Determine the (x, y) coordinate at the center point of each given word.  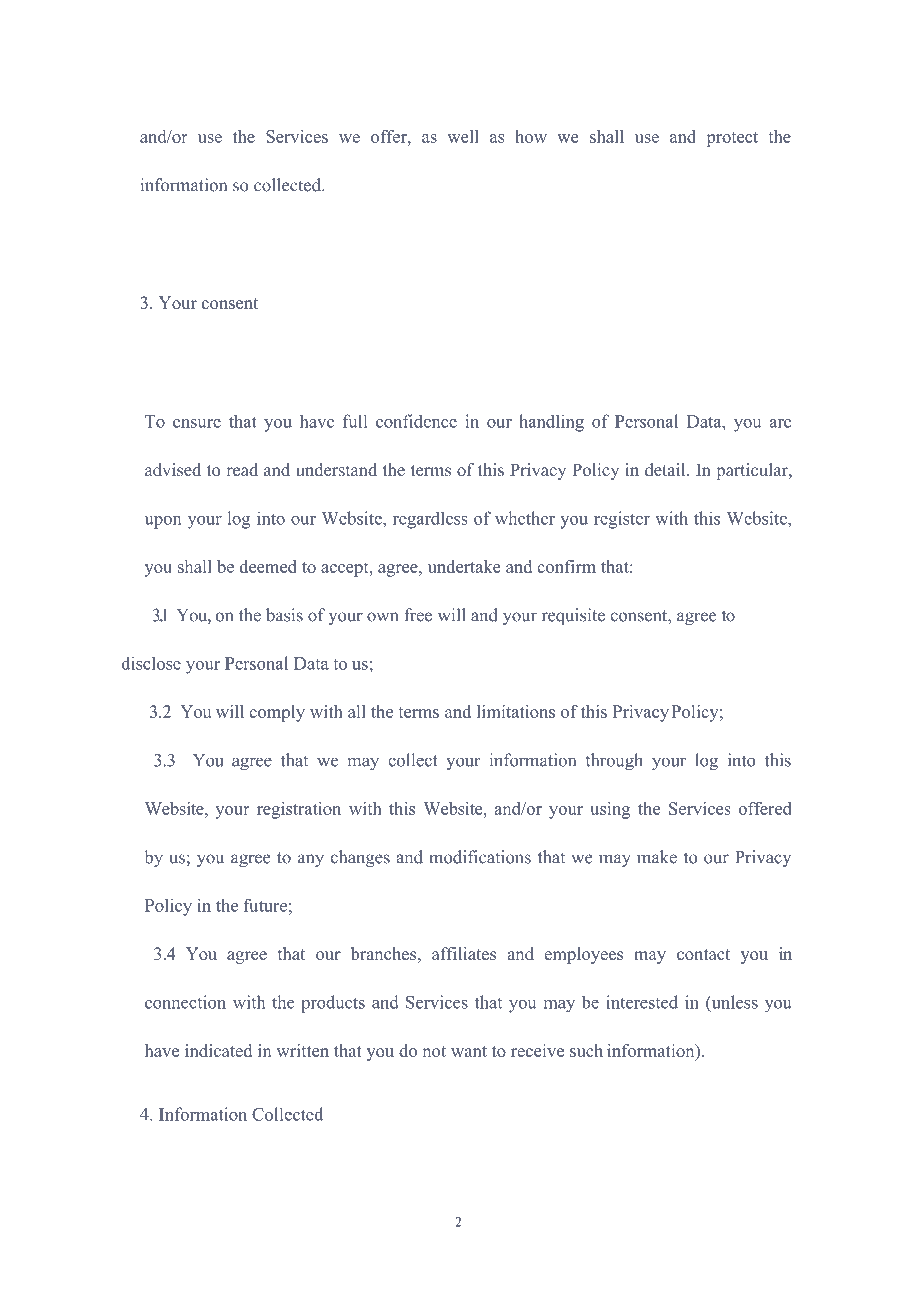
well (463, 136)
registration (299, 810)
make (657, 857)
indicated (218, 1050)
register (622, 520)
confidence (416, 421)
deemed (268, 566)
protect (732, 139)
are (780, 423)
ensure (197, 423)
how (531, 136)
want (469, 1051)
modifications (480, 857)
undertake (464, 566)
